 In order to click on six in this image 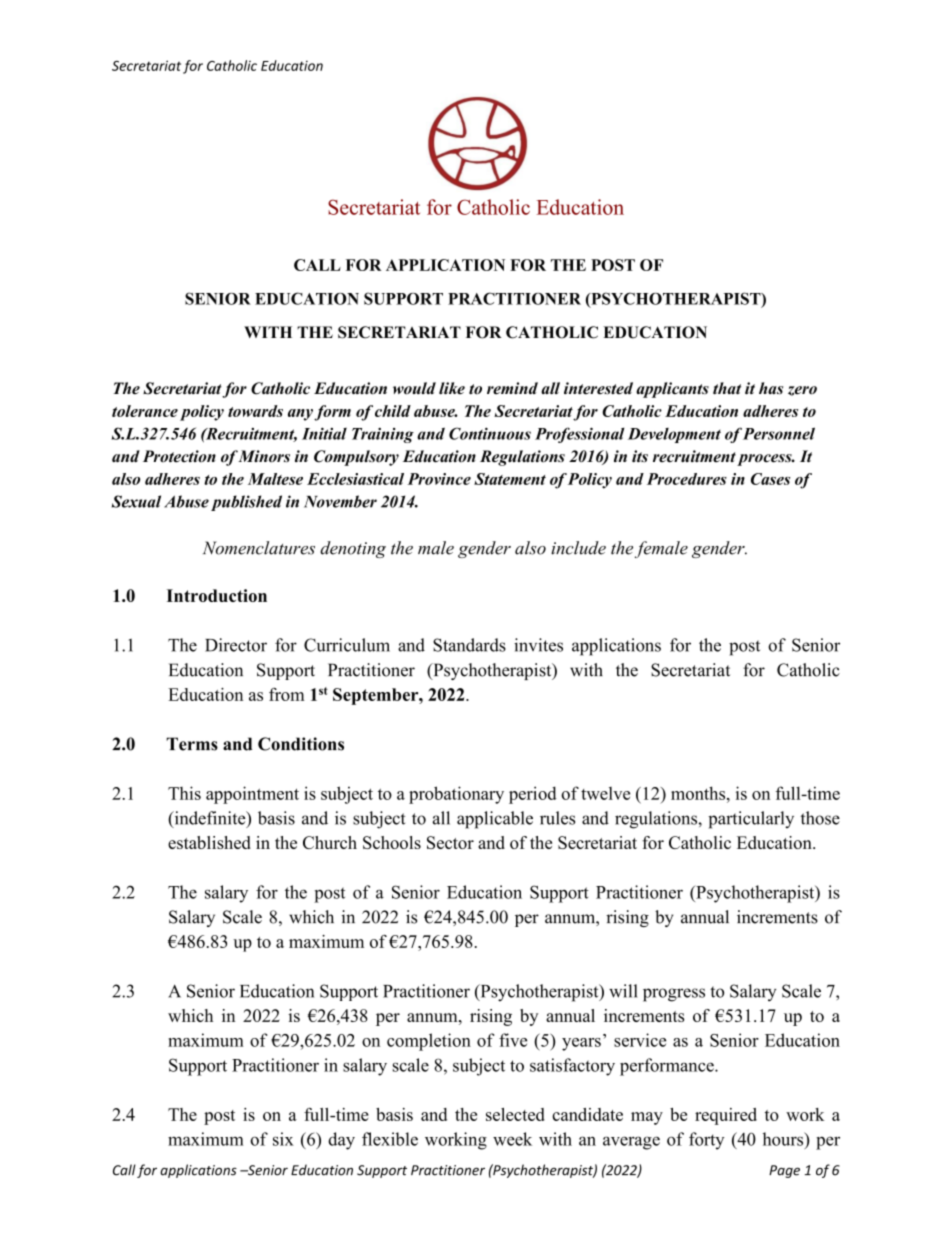, I will do `click(283, 1139)`.
